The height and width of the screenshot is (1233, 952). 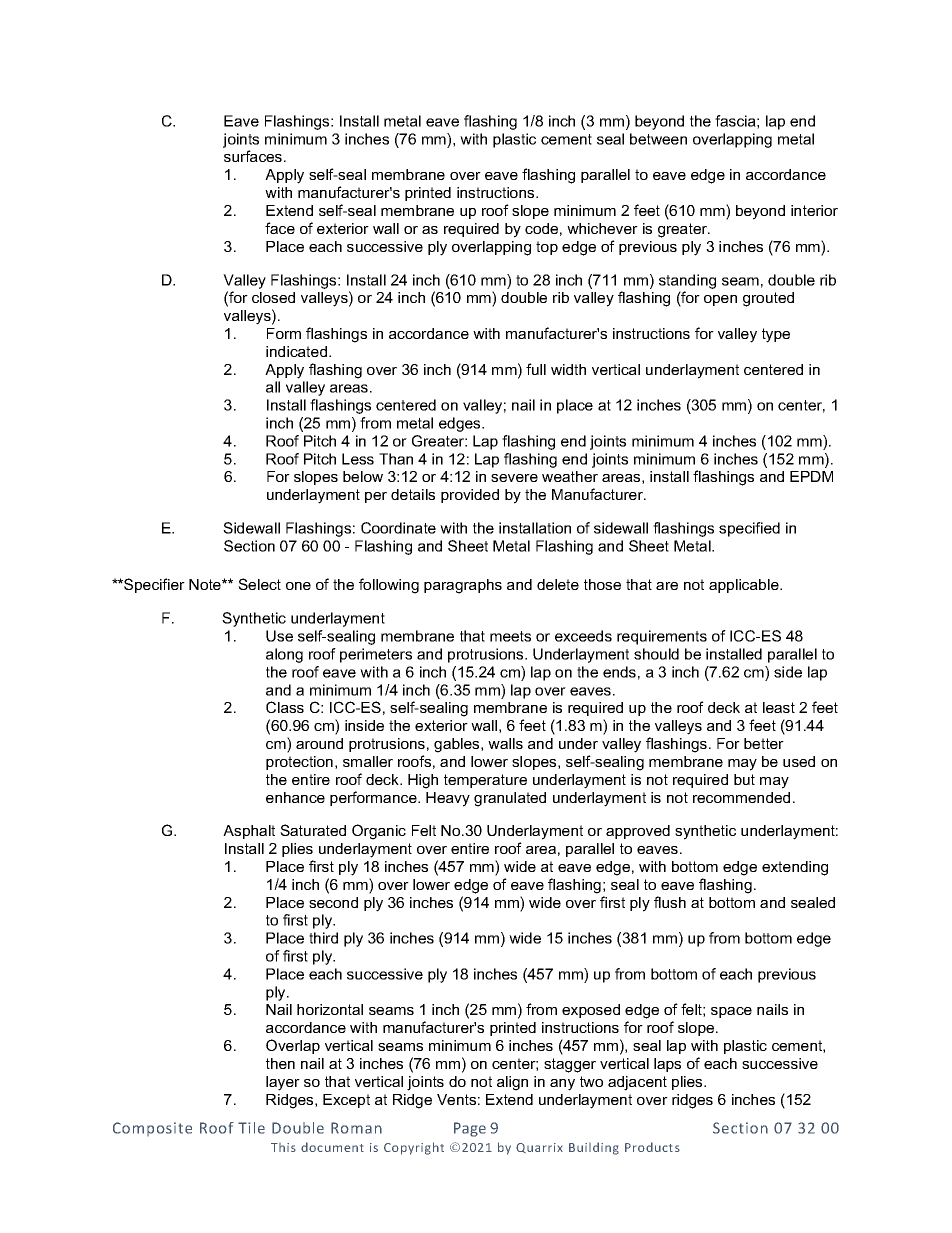 I want to click on Tile, so click(x=251, y=1128).
